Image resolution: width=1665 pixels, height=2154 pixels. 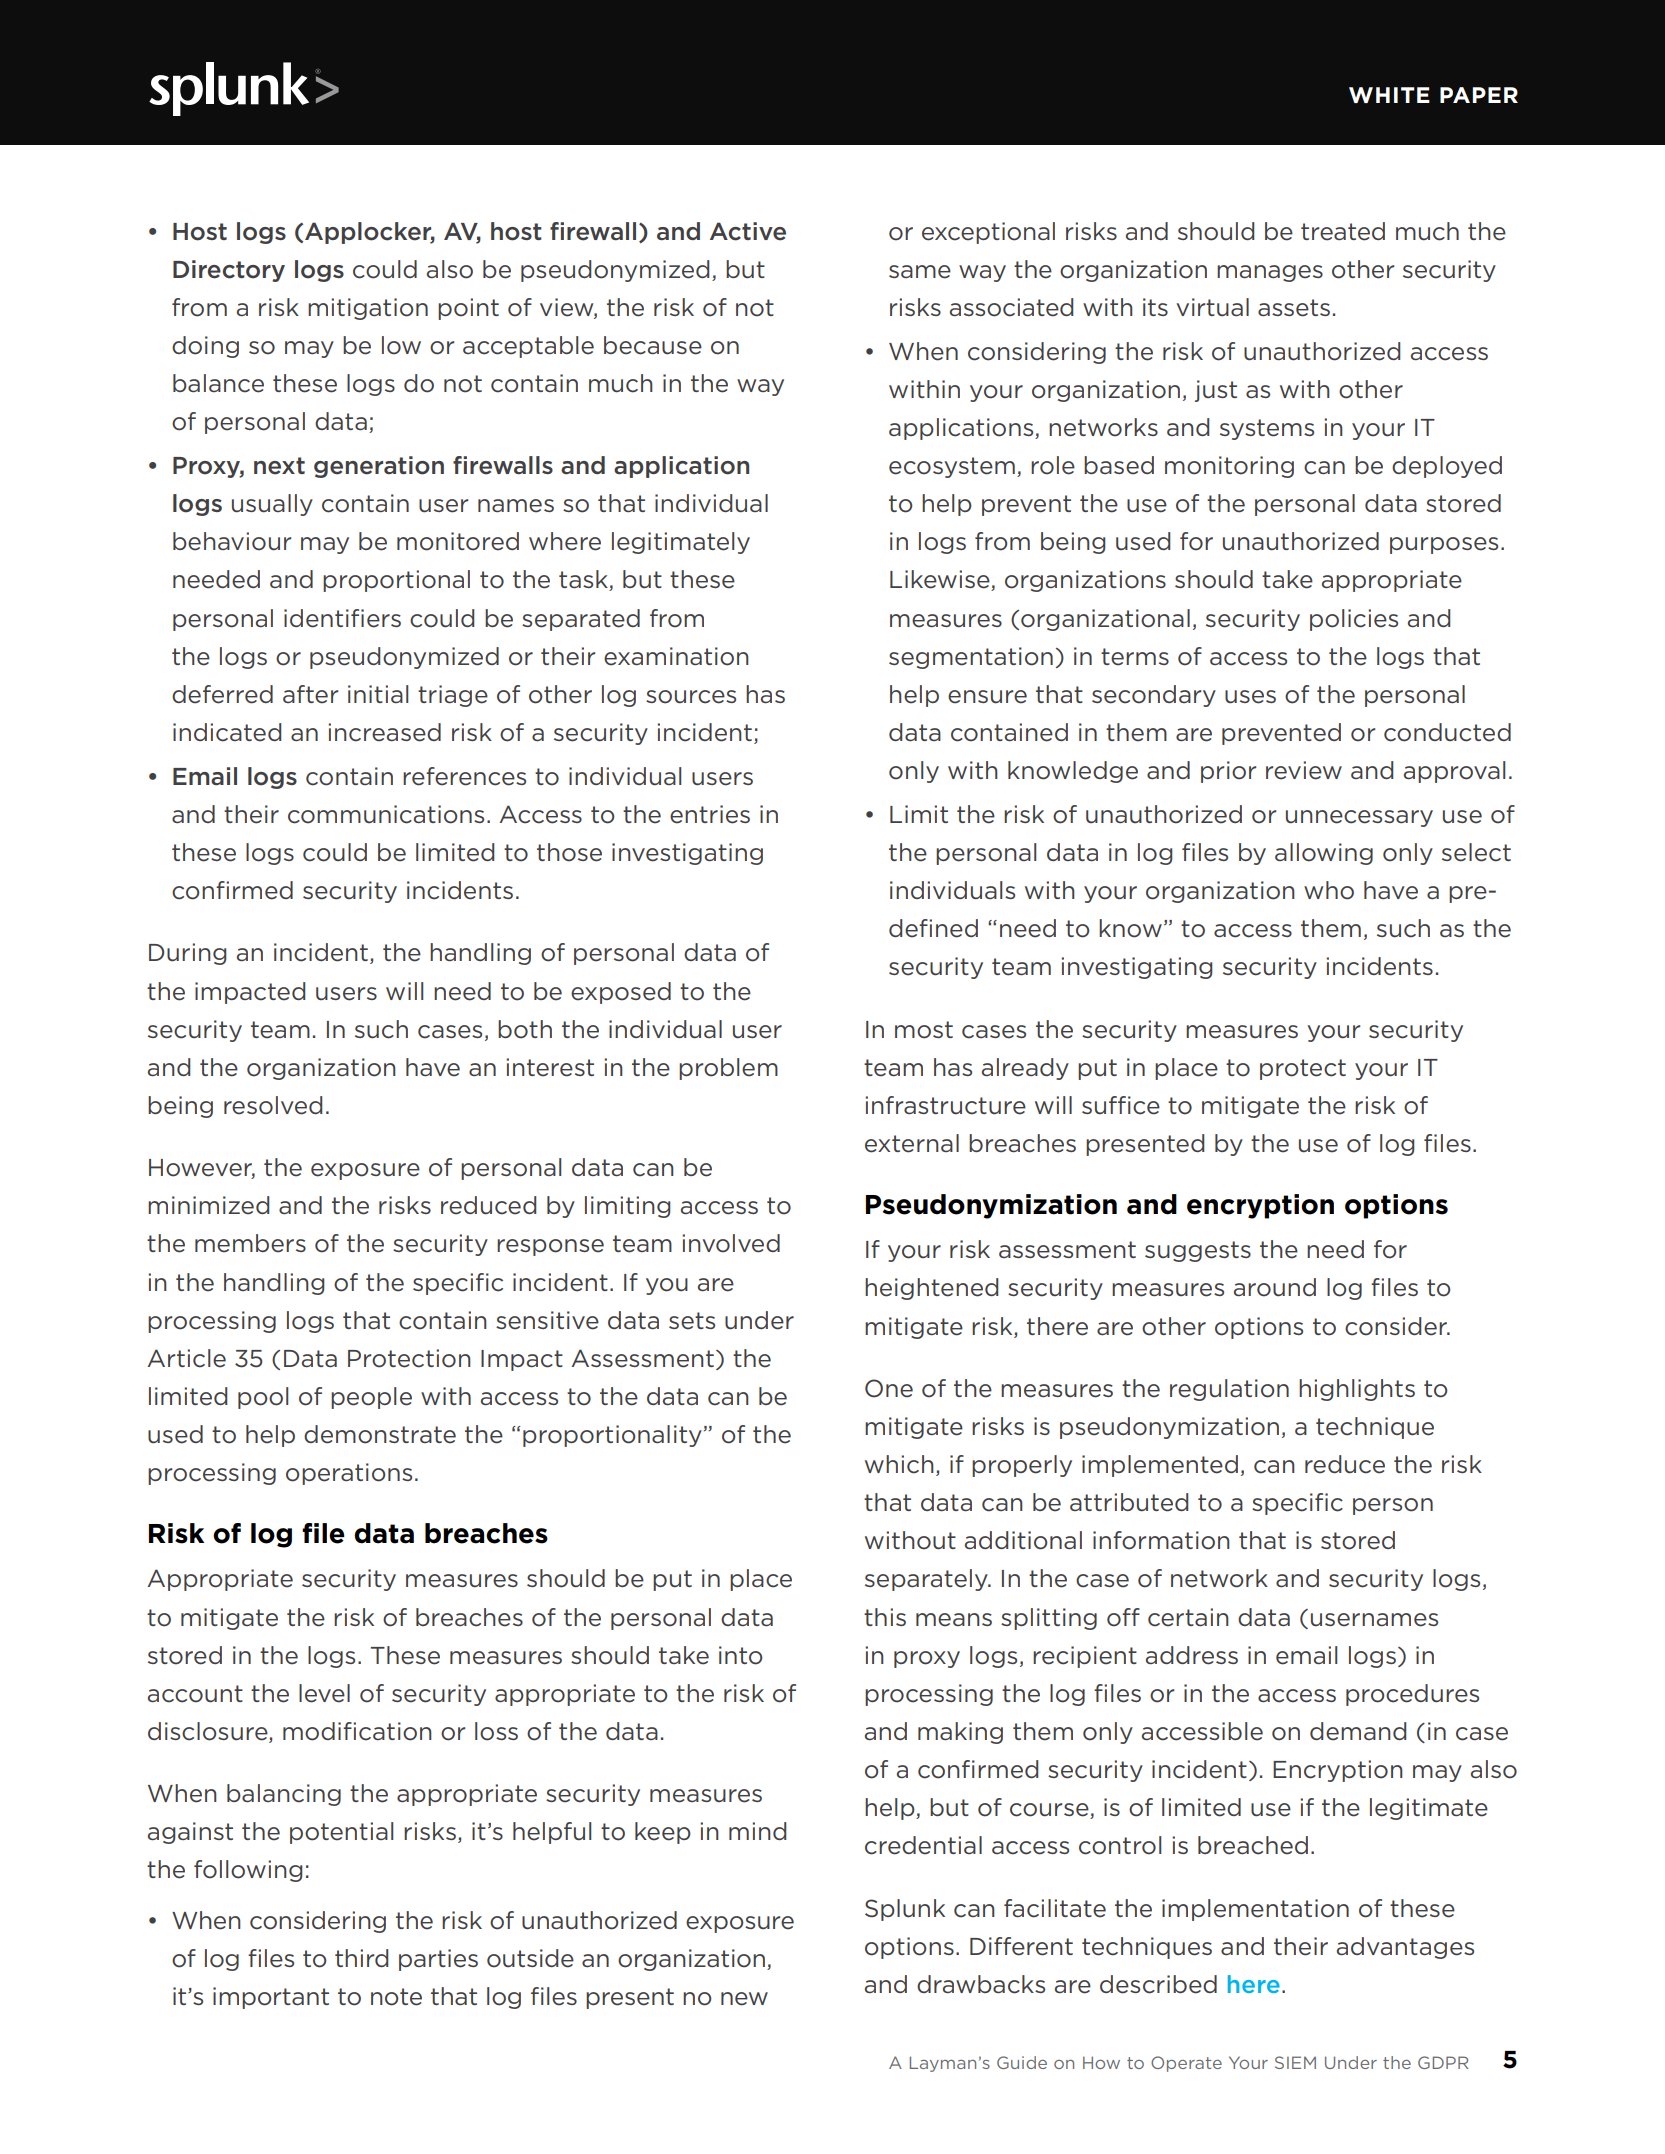 What do you see at coordinates (1295, 2062) in the screenshot?
I see `SIEM` at bounding box center [1295, 2062].
